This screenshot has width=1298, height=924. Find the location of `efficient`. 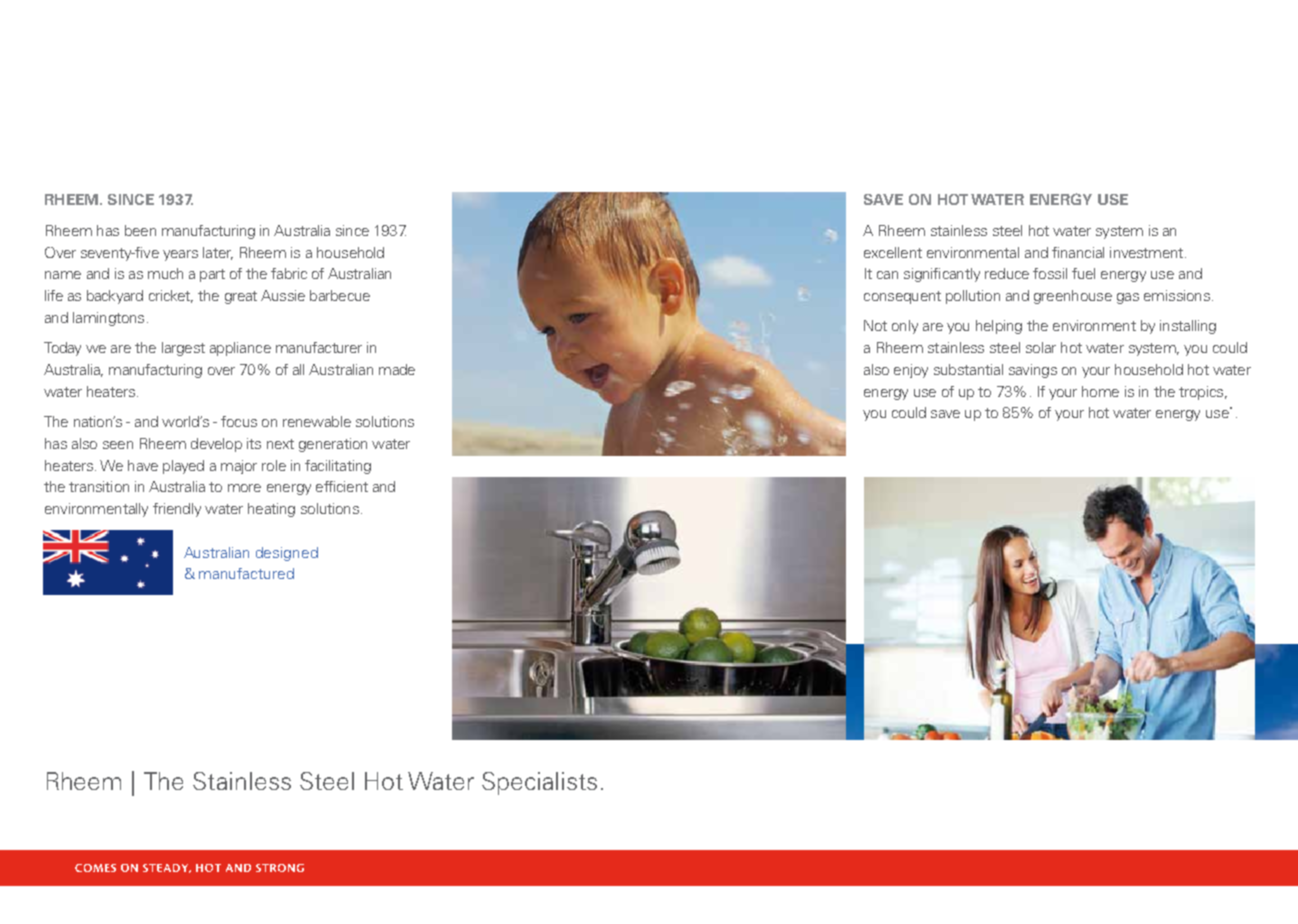

efficient is located at coordinates (342, 486).
